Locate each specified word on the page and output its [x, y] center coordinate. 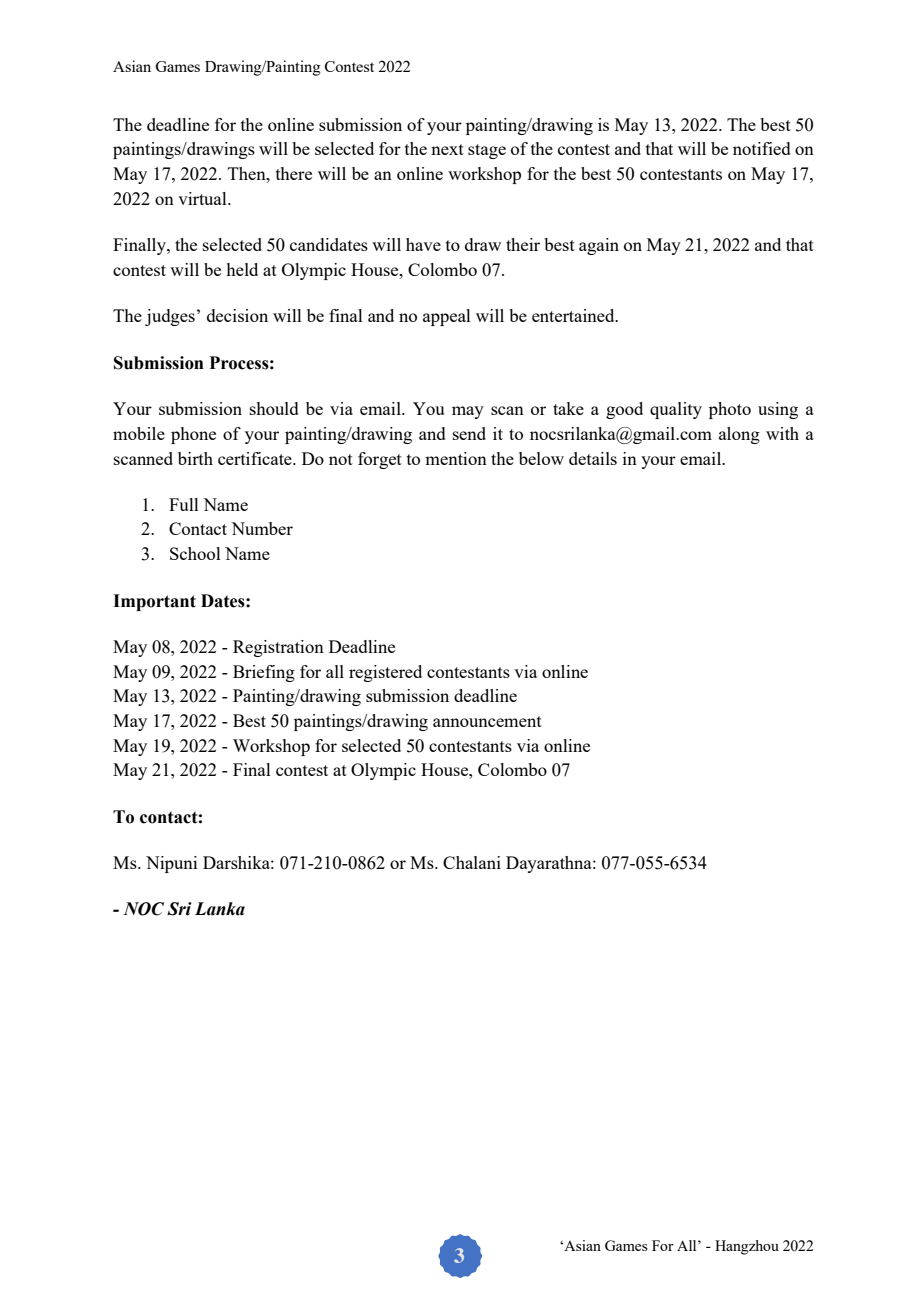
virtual [203, 198]
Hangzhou [747, 1247]
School [195, 553]
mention [456, 458]
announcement [487, 721]
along [739, 435]
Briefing [264, 673]
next [447, 149]
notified [762, 148]
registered [385, 673]
